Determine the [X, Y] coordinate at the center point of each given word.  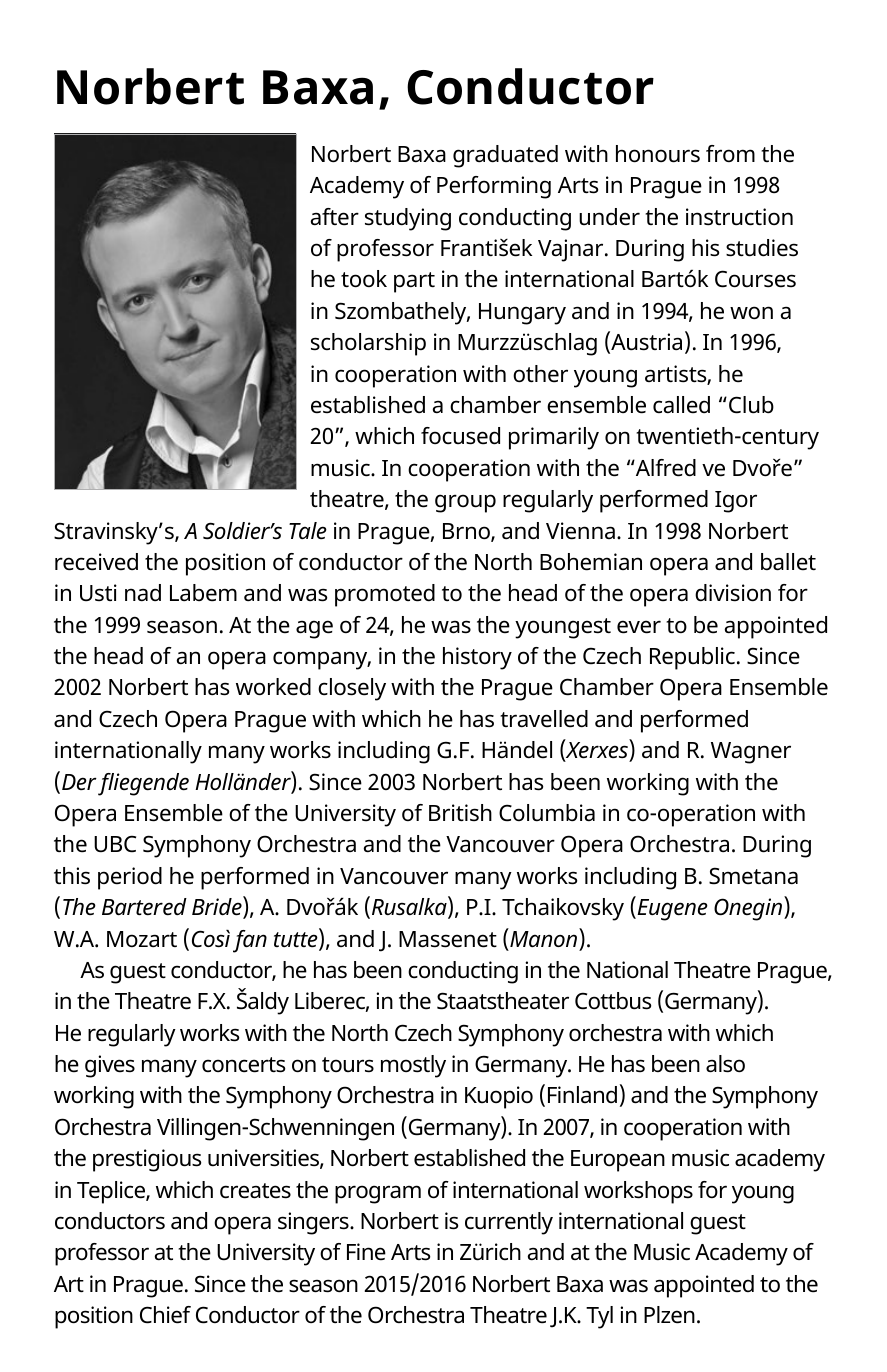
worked [273, 687]
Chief [165, 1315]
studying [408, 219]
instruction [739, 217]
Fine [366, 1252]
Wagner [751, 753]
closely [352, 689]
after [335, 217]
